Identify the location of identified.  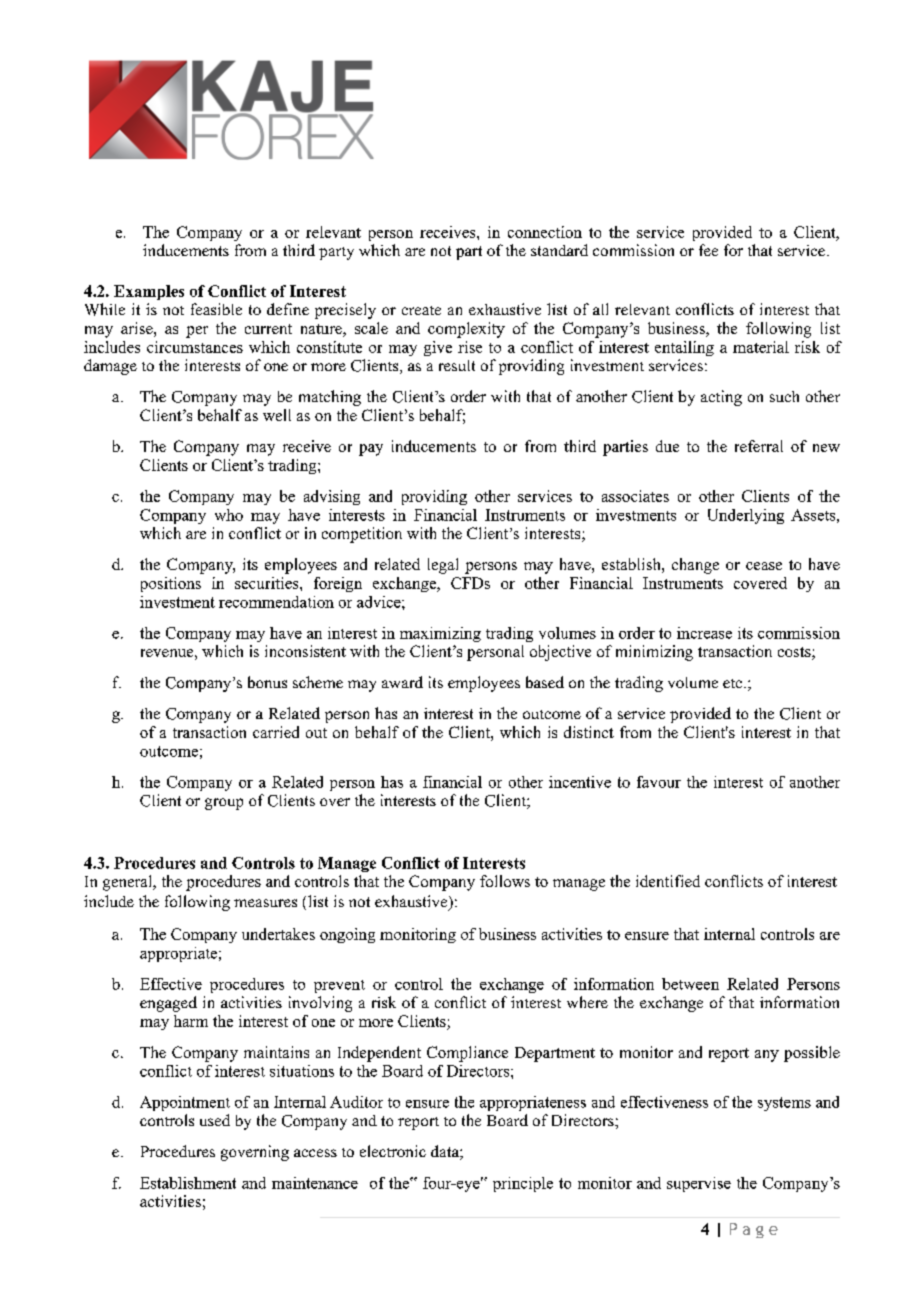
(668, 881).
